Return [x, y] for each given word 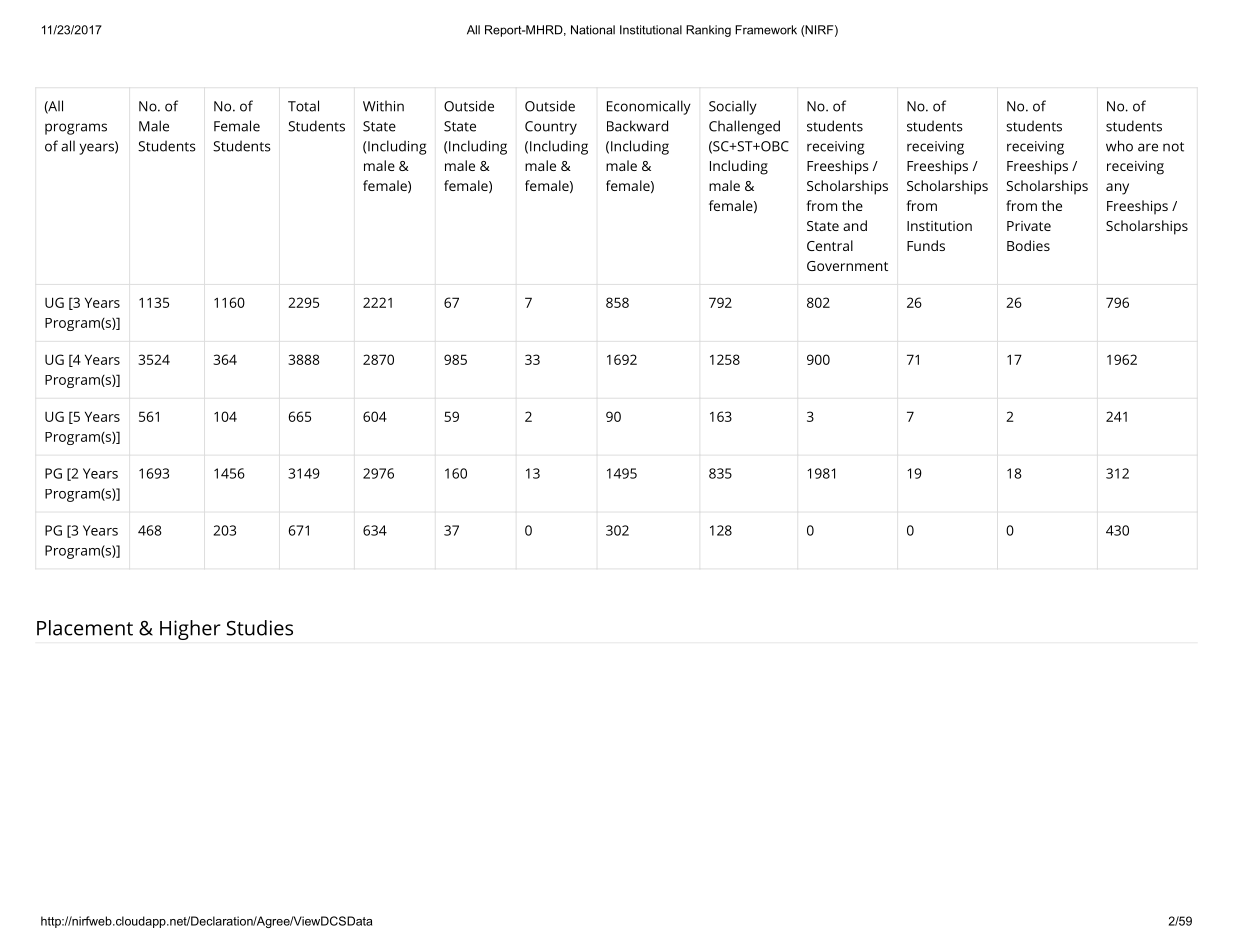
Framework [766, 30]
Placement [85, 628]
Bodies [1028, 245]
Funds [926, 245]
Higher [190, 630]
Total [303, 106]
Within [383, 106]
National [593, 30]
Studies [260, 628]
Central [830, 245]
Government [847, 266]
